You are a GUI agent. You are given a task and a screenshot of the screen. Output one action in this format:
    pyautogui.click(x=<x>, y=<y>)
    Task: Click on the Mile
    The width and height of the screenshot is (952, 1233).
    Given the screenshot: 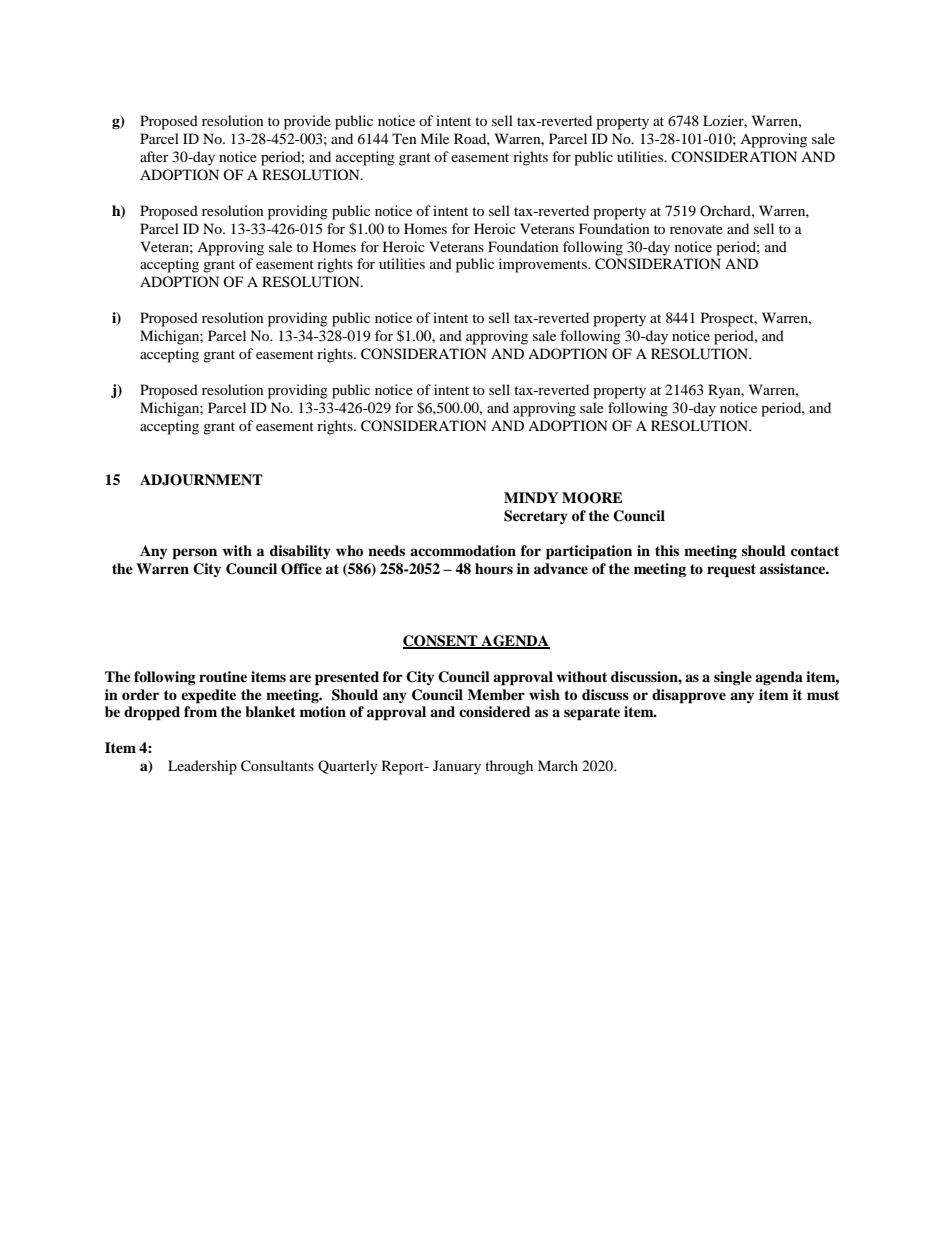 What is the action you would take?
    pyautogui.click(x=434, y=138)
